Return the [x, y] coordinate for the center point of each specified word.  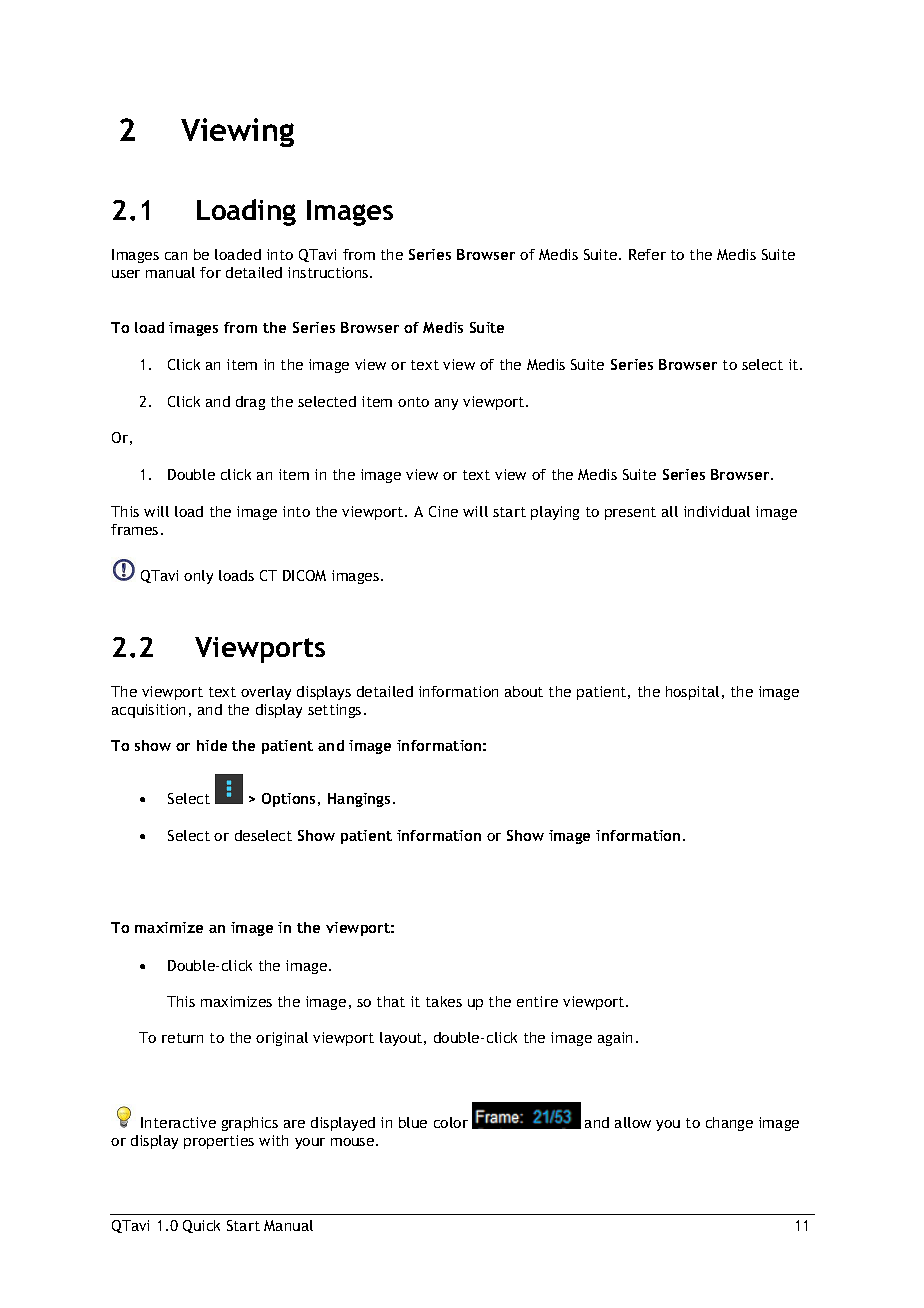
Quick [201, 1226]
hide [212, 745]
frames [134, 529]
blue [413, 1122]
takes [444, 1001]
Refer [647, 254]
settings [334, 711]
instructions [329, 272]
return [182, 1038]
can [176, 256]
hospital [692, 693]
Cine [443, 511]
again [615, 1039]
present [630, 513]
